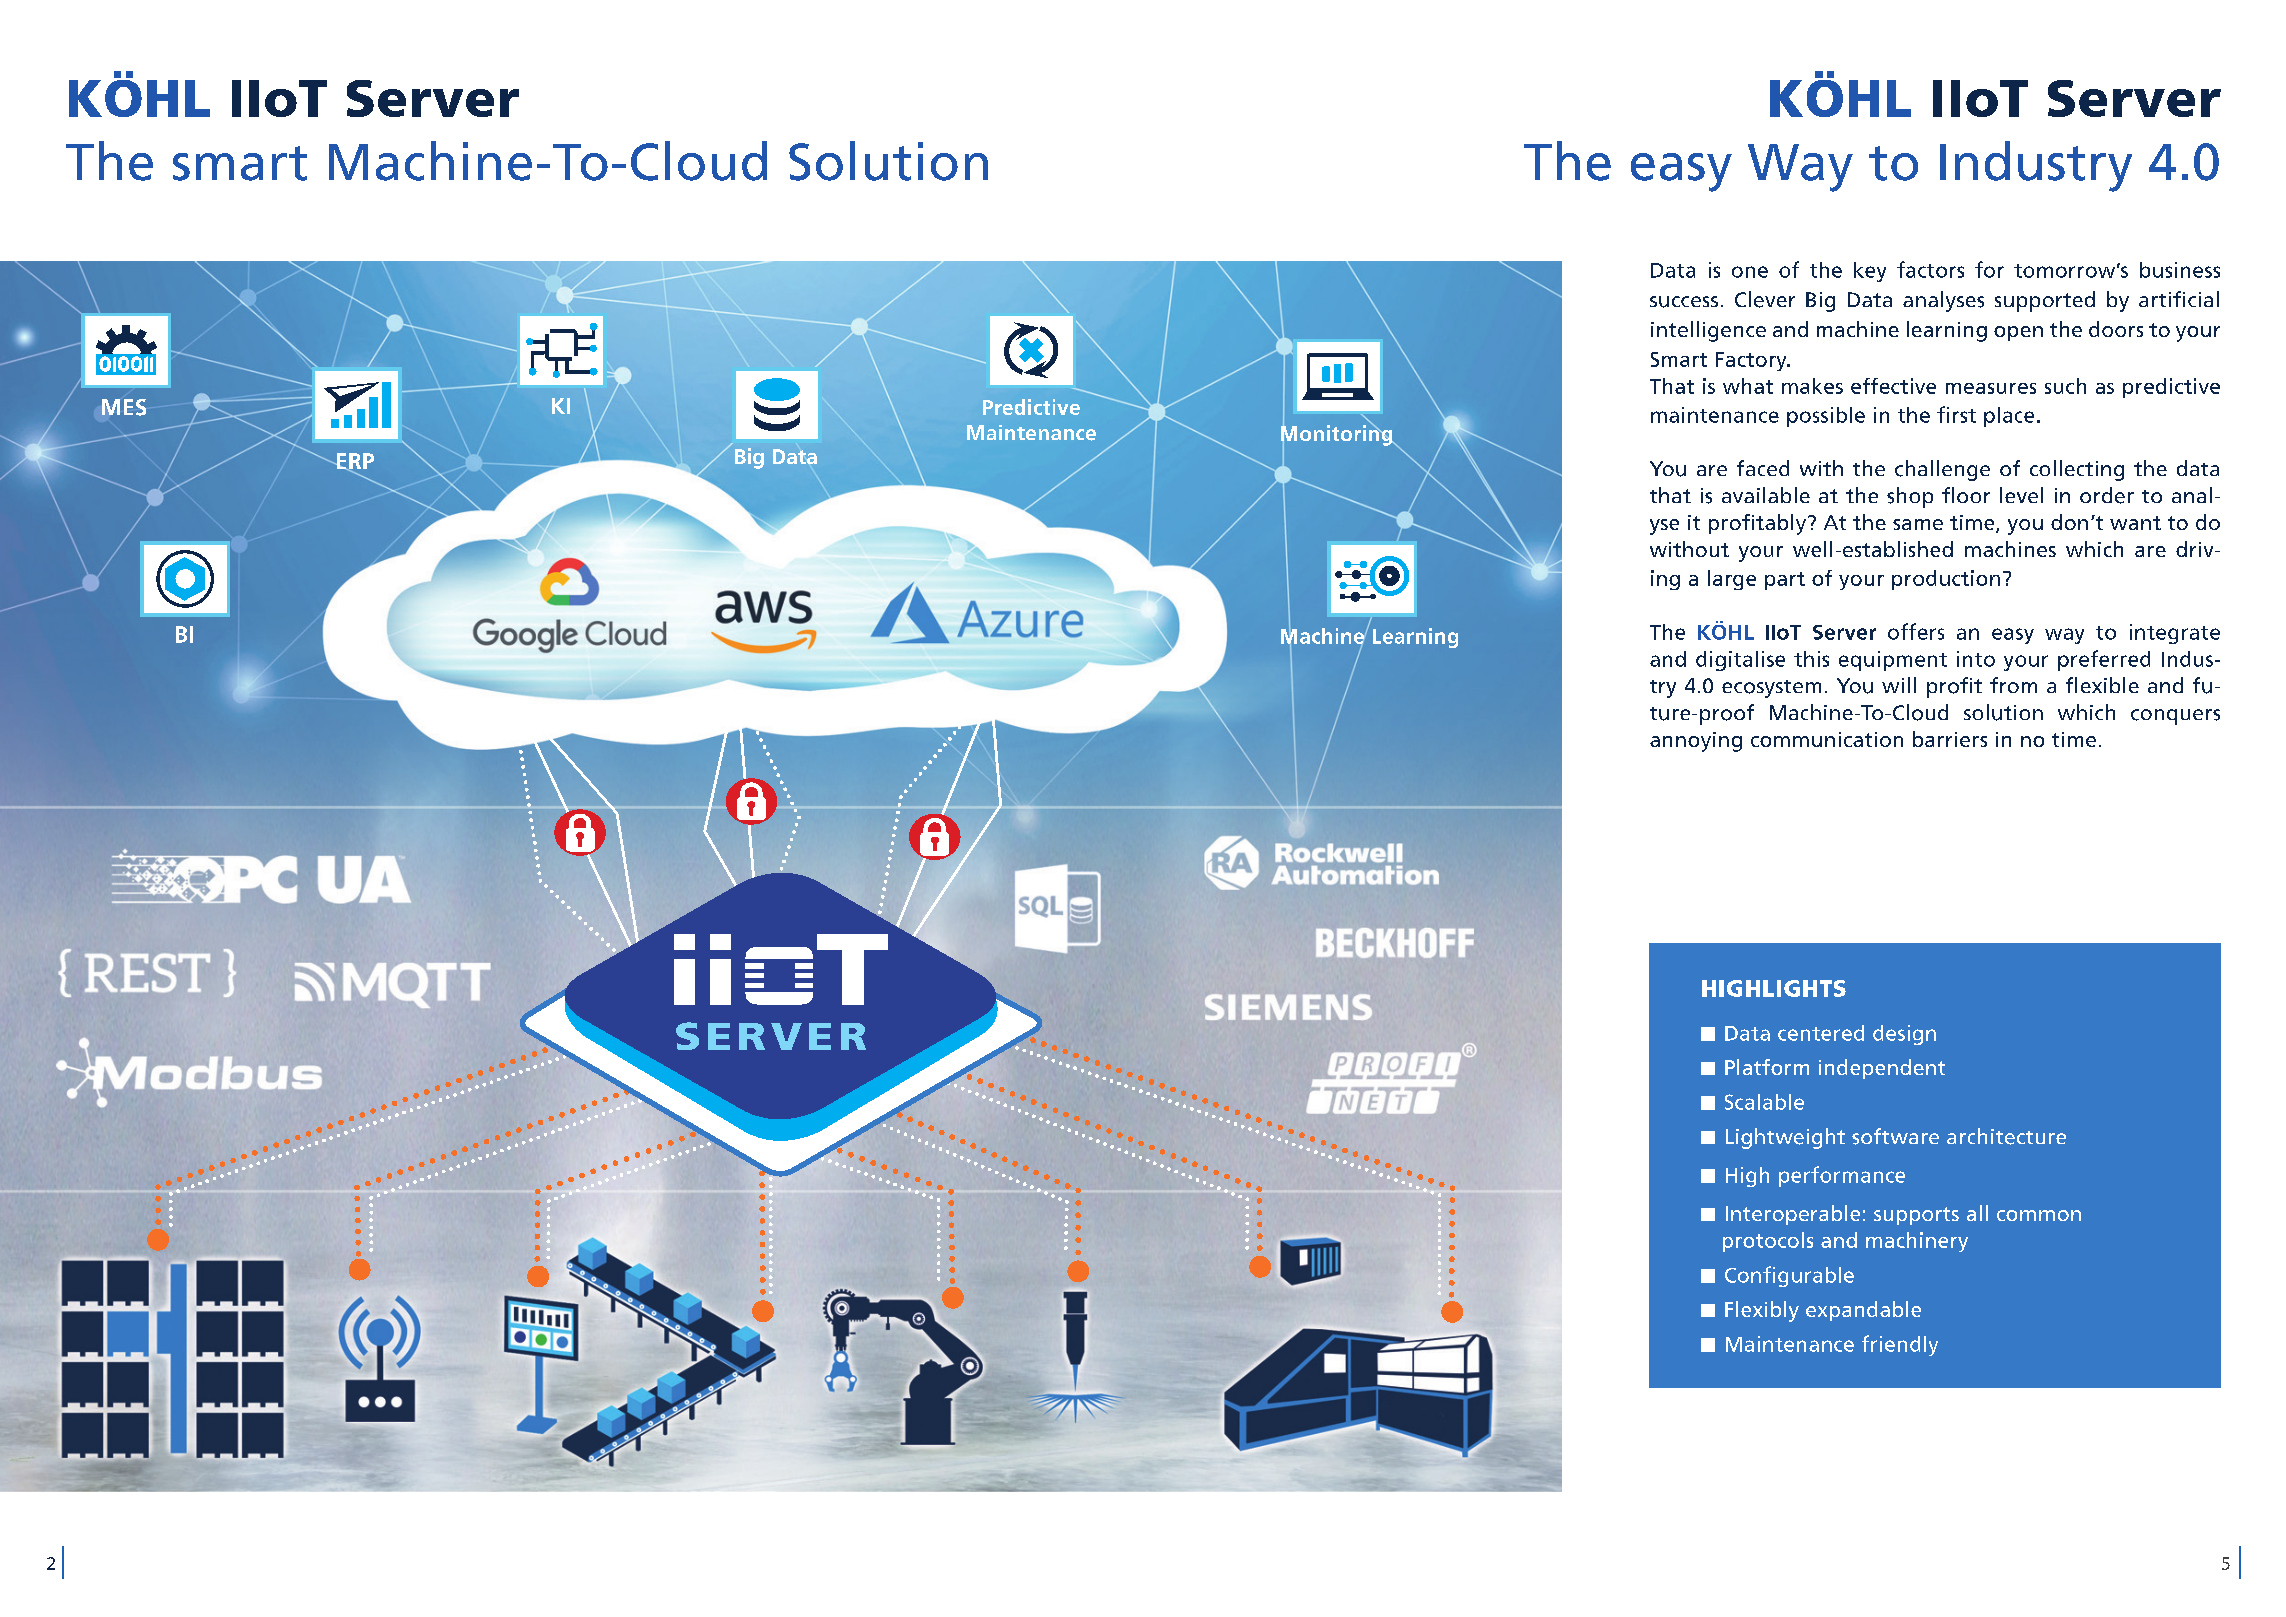 The width and height of the screenshot is (2286, 1617). What do you see at coordinates (124, 407) in the screenshot?
I see `MES` at bounding box center [124, 407].
